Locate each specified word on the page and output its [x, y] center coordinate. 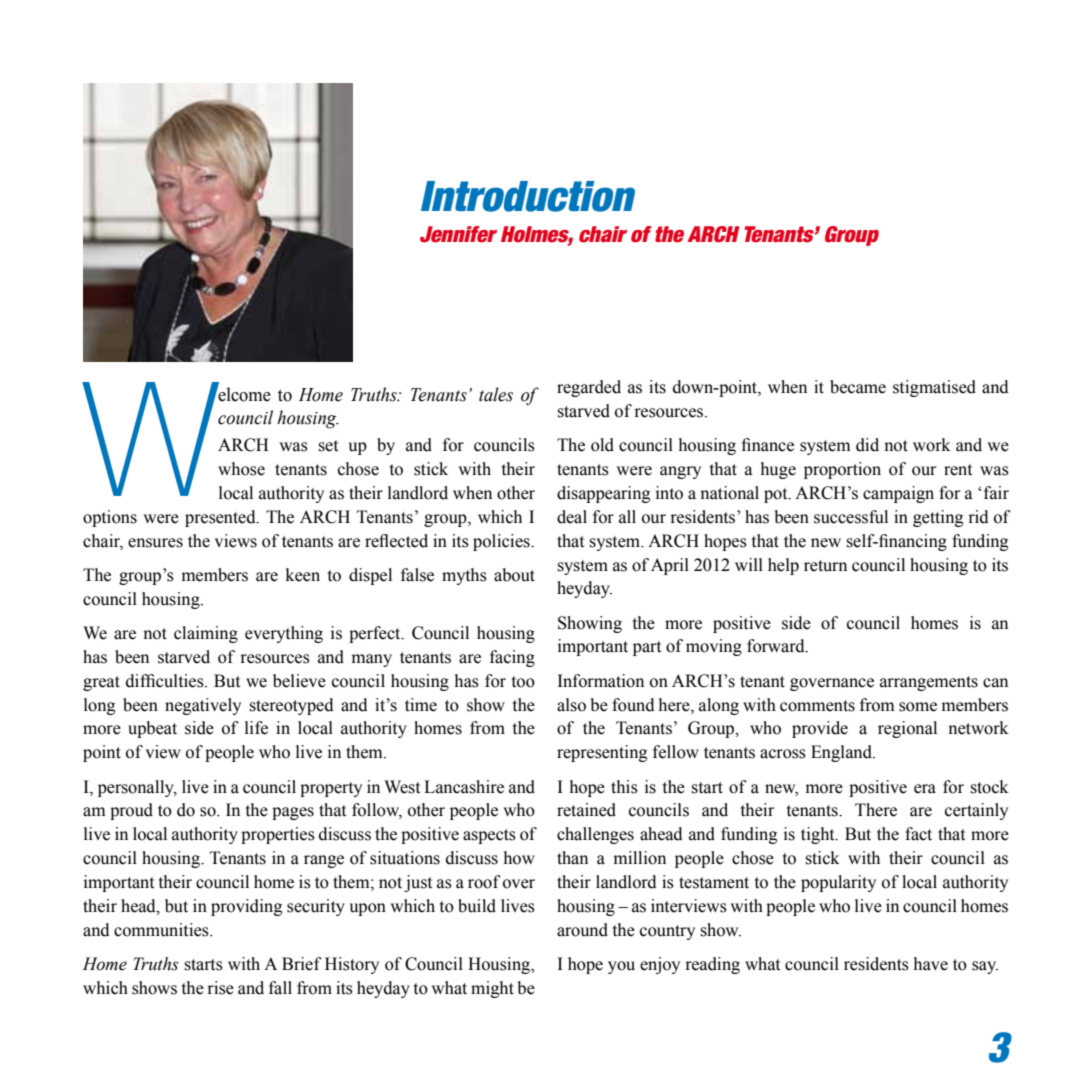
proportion [842, 470]
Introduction [528, 196]
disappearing [603, 494]
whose [241, 469]
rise [220, 988]
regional [907, 729]
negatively [203, 706]
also [571, 705]
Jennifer [458, 234]
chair [603, 234]
